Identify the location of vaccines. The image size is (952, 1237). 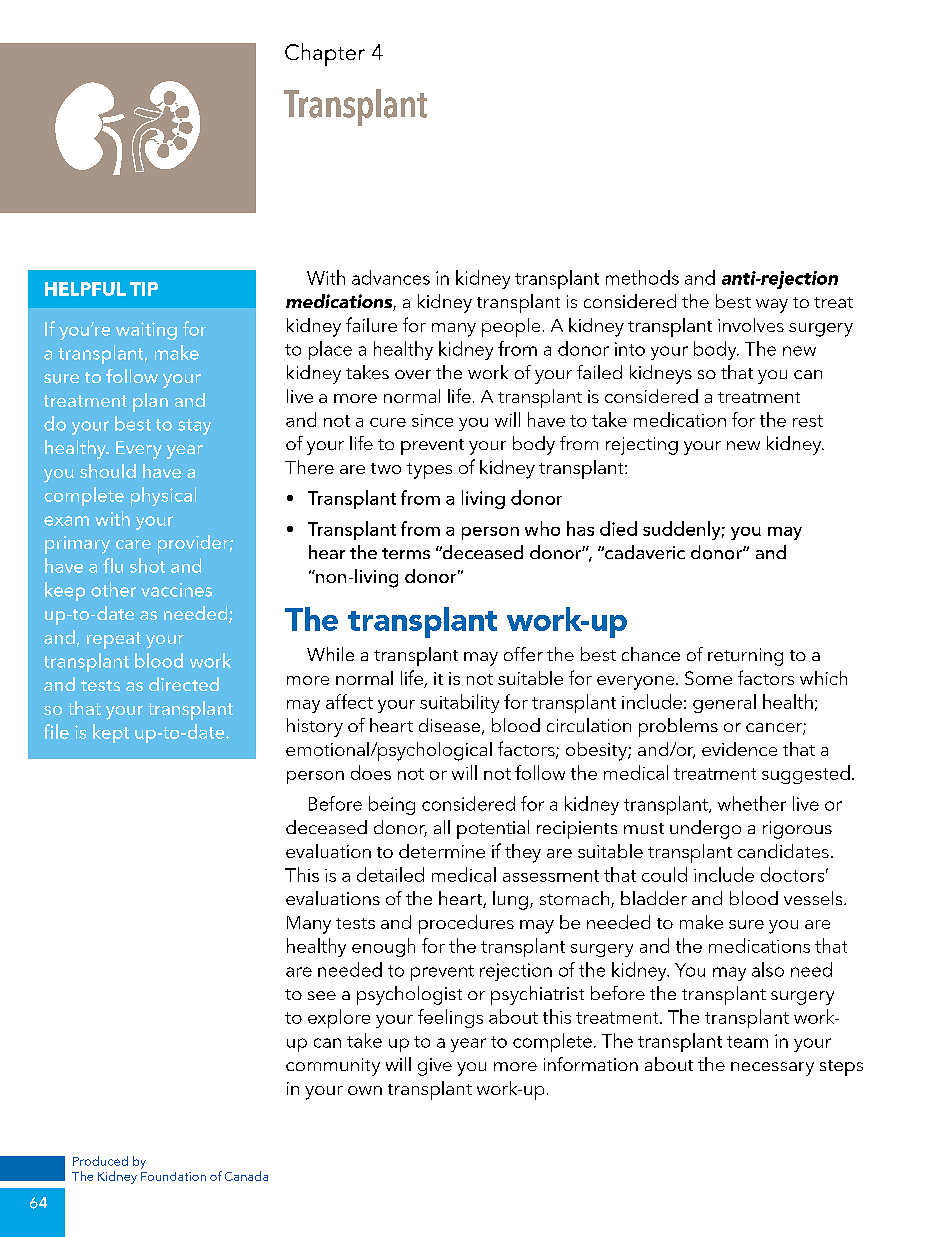
(176, 590).
